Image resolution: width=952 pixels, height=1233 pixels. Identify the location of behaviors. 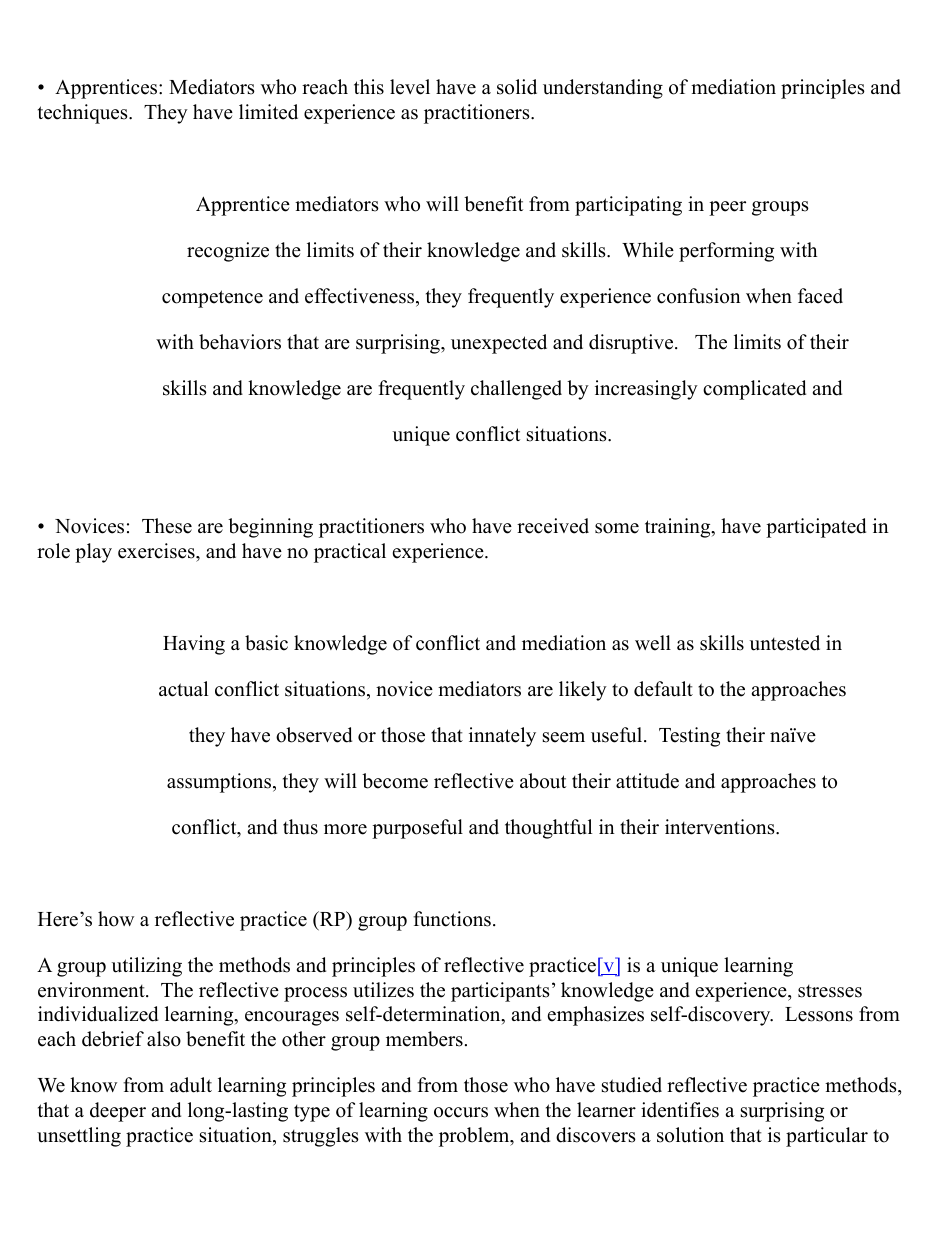
(240, 342).
